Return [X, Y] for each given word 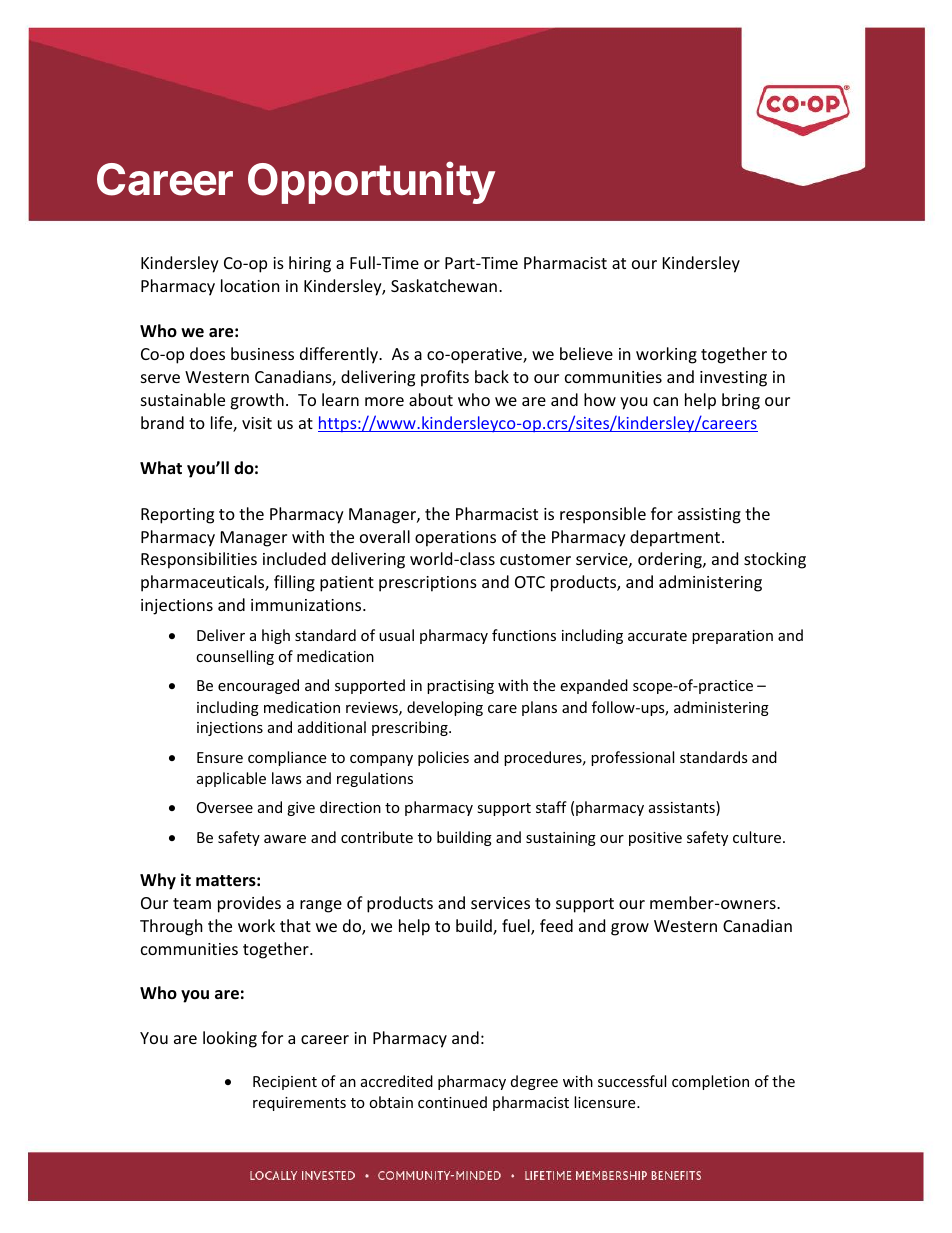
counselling [235, 657]
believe [586, 353]
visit [257, 423]
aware [285, 839]
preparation [732, 637]
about [431, 399]
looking [230, 1039]
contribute [377, 837]
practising [460, 687]
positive [655, 839]
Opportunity [371, 183]
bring [741, 401]
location [250, 285]
